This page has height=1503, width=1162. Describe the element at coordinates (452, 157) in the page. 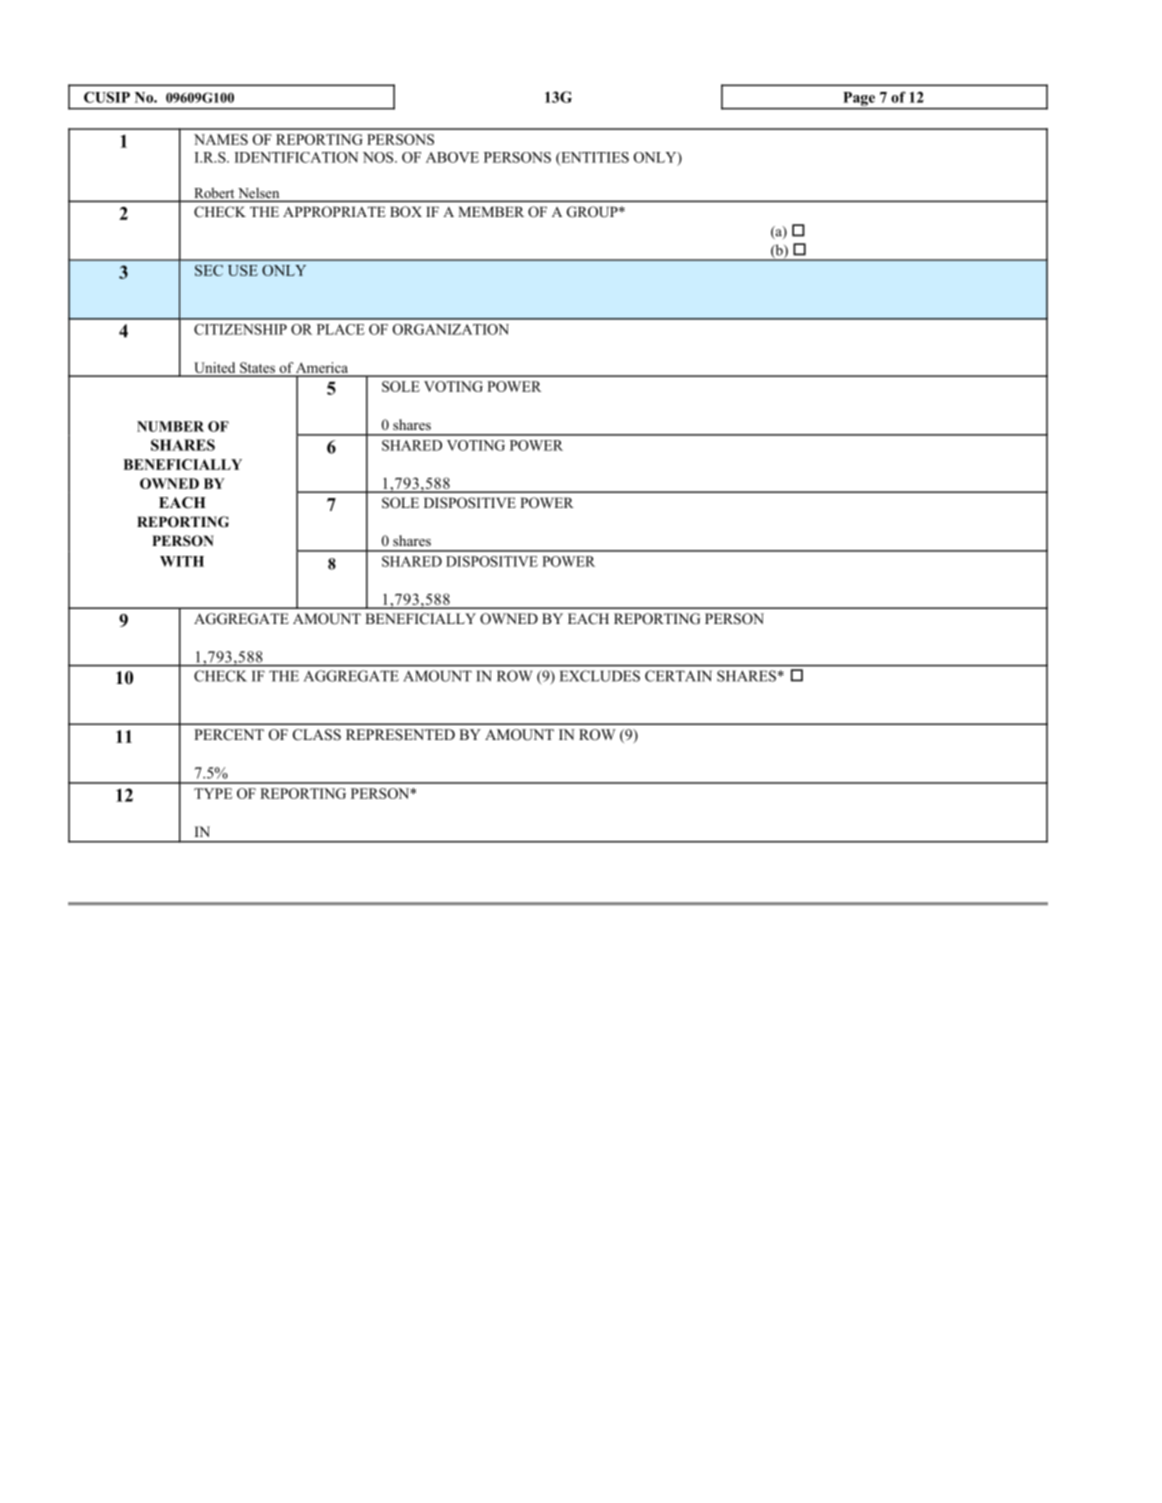

I see `ABOVE` at that location.
